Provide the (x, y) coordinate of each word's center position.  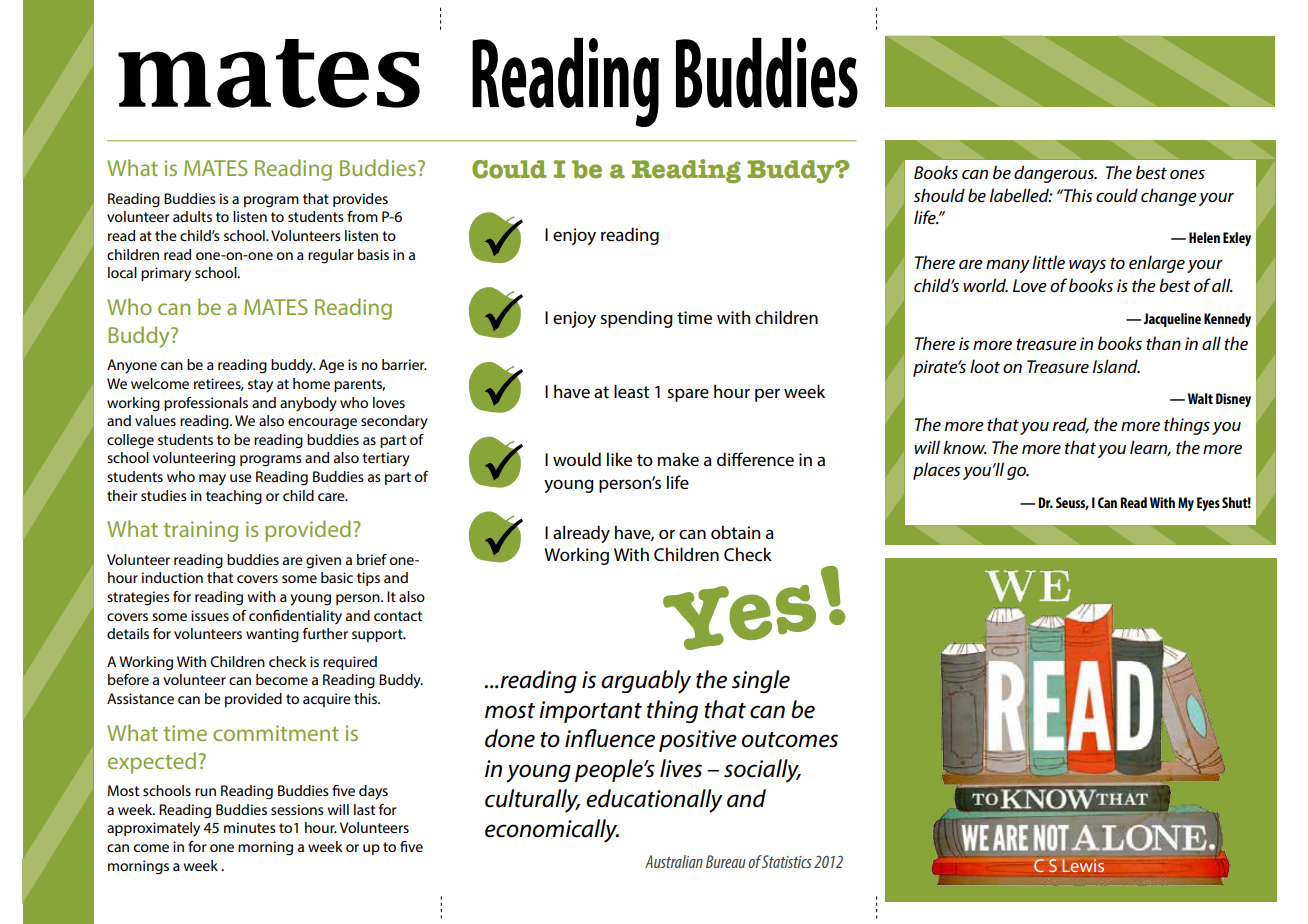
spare (688, 395)
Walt (1200, 398)
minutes (250, 827)
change (1169, 197)
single (761, 681)
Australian (674, 861)
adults (192, 216)
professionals (206, 404)
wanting (272, 635)
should (939, 195)
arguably (646, 682)
